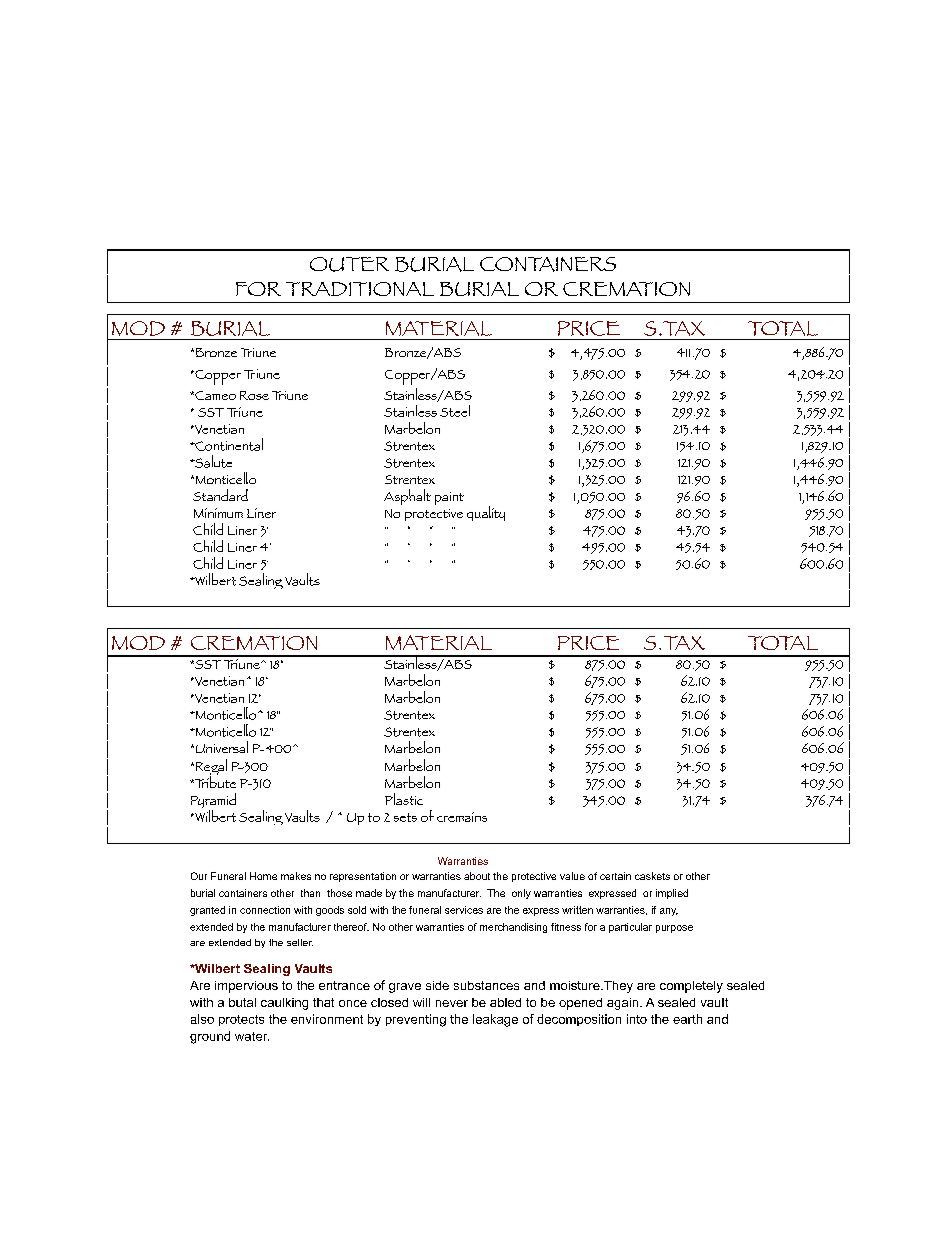  I want to click on Universal, so click(220, 747).
